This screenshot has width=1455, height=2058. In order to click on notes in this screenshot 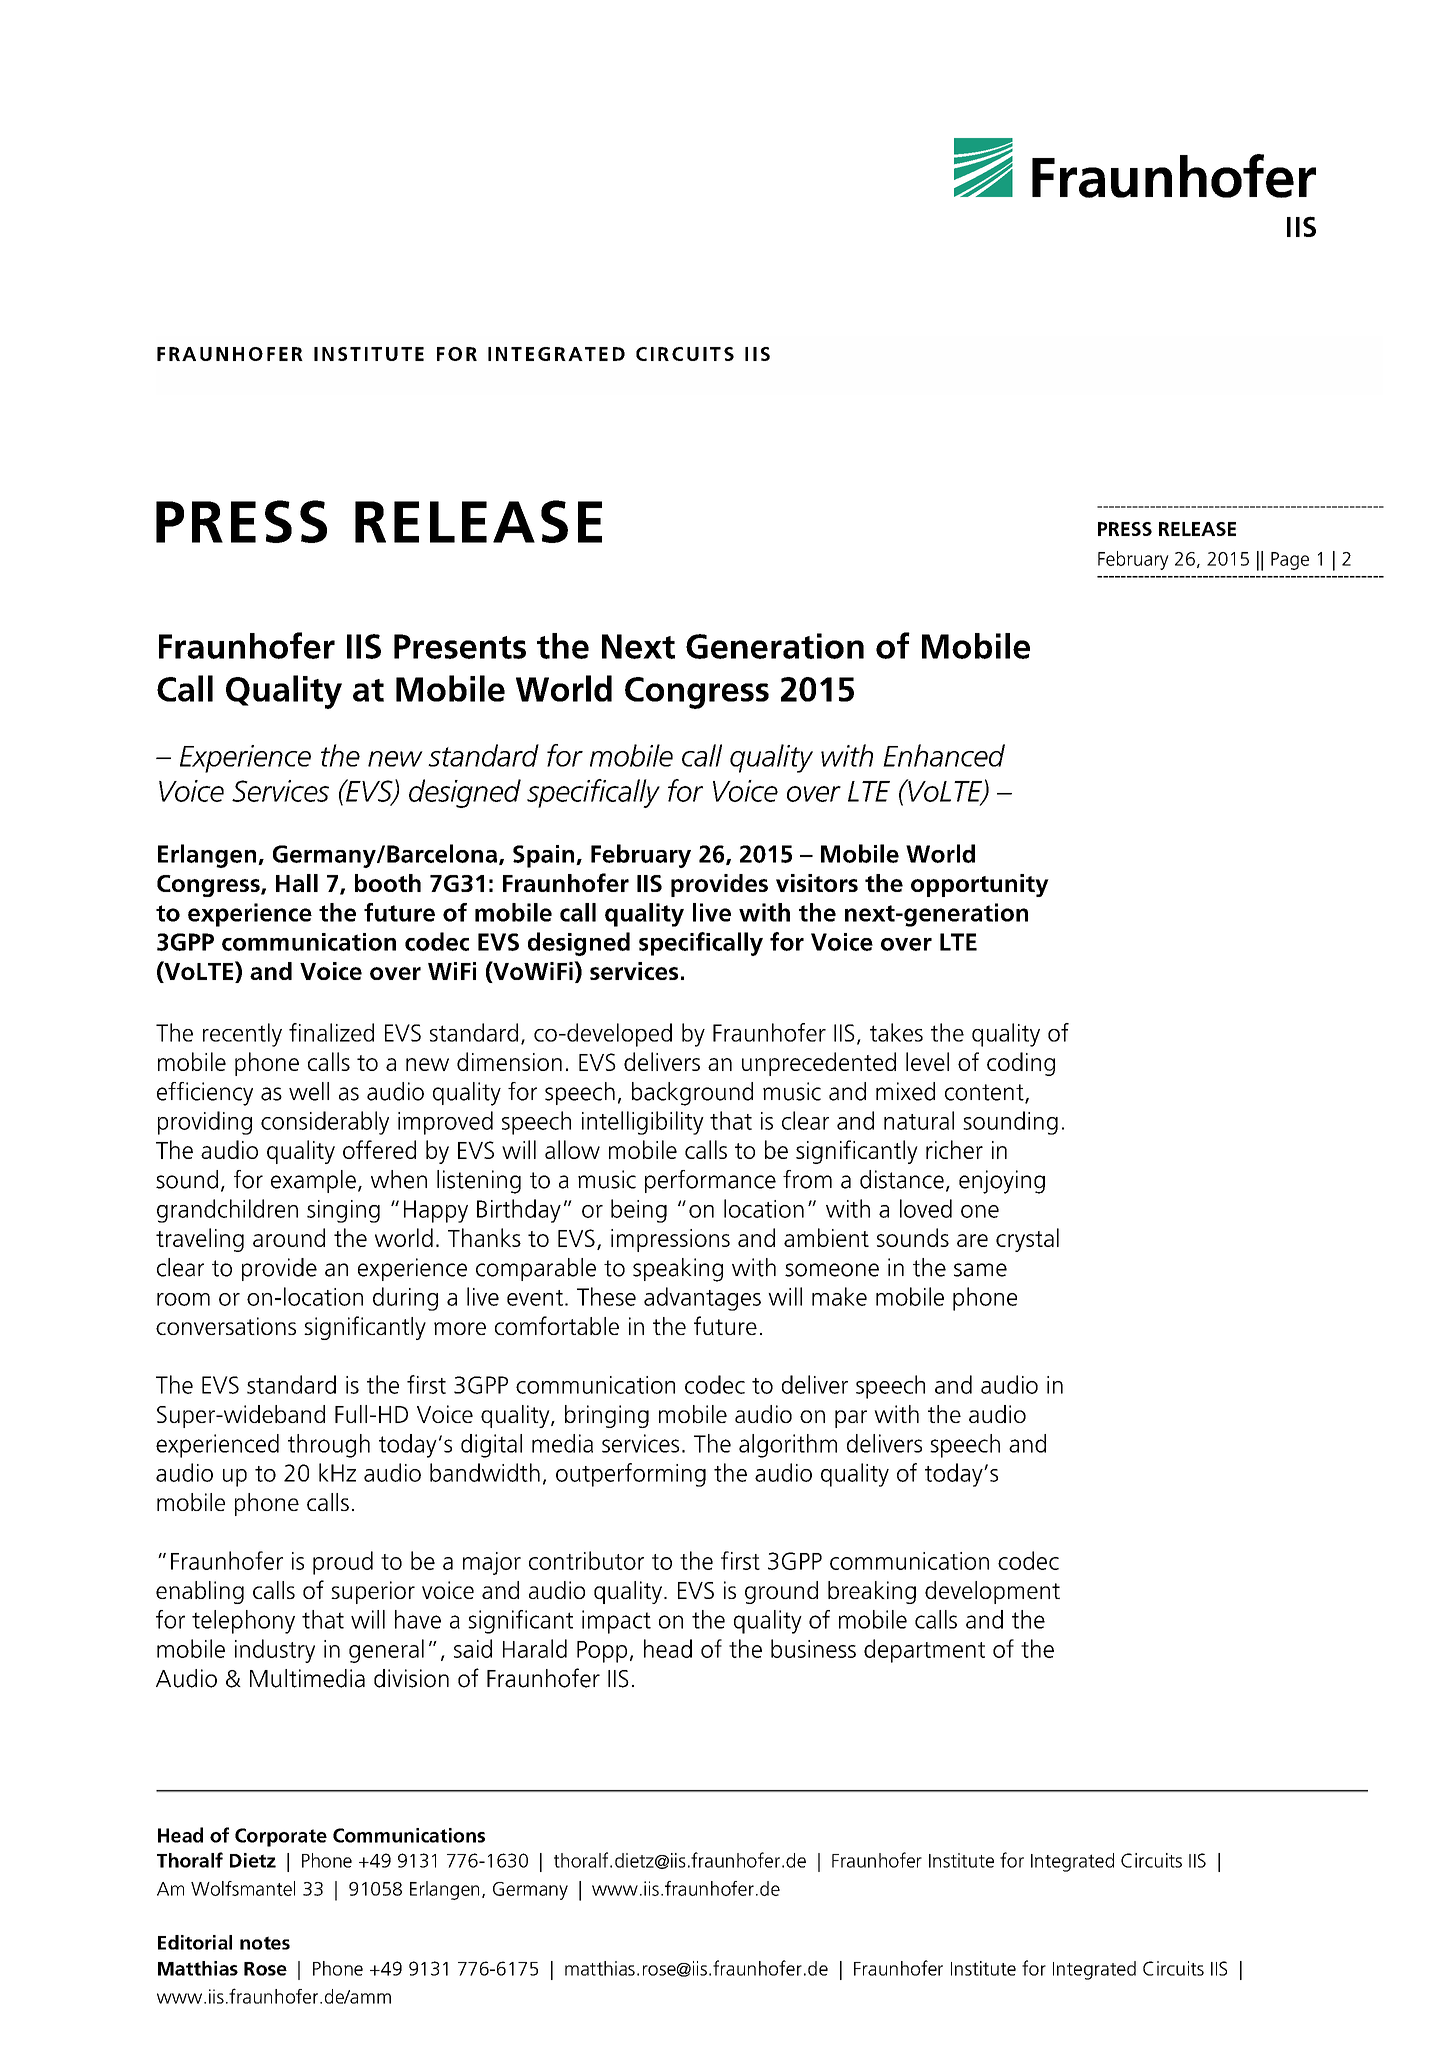, I will do `click(265, 1943)`.
